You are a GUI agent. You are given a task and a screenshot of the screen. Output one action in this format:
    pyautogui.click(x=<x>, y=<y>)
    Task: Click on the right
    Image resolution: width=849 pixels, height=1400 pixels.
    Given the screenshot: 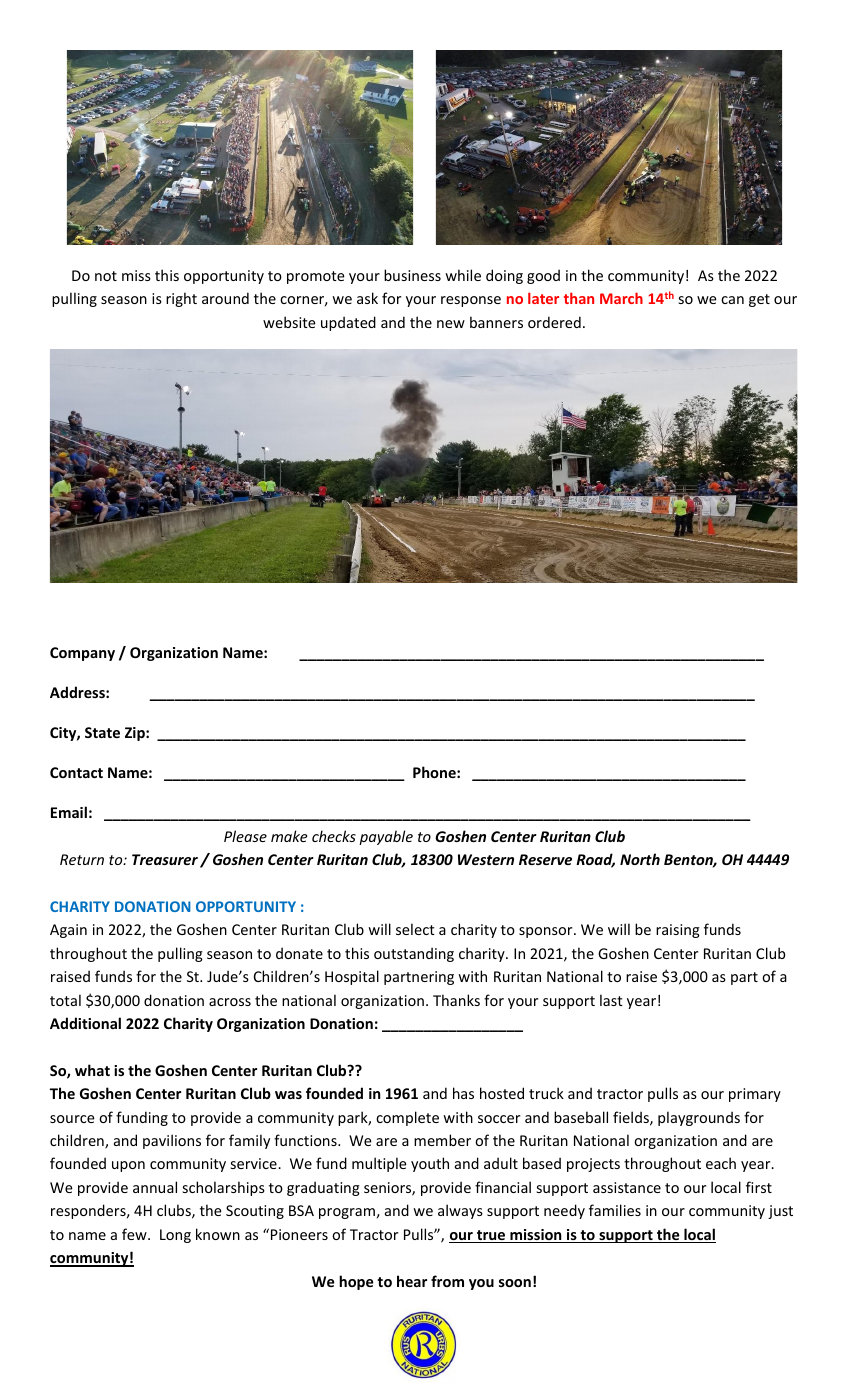 What is the action you would take?
    pyautogui.click(x=181, y=299)
